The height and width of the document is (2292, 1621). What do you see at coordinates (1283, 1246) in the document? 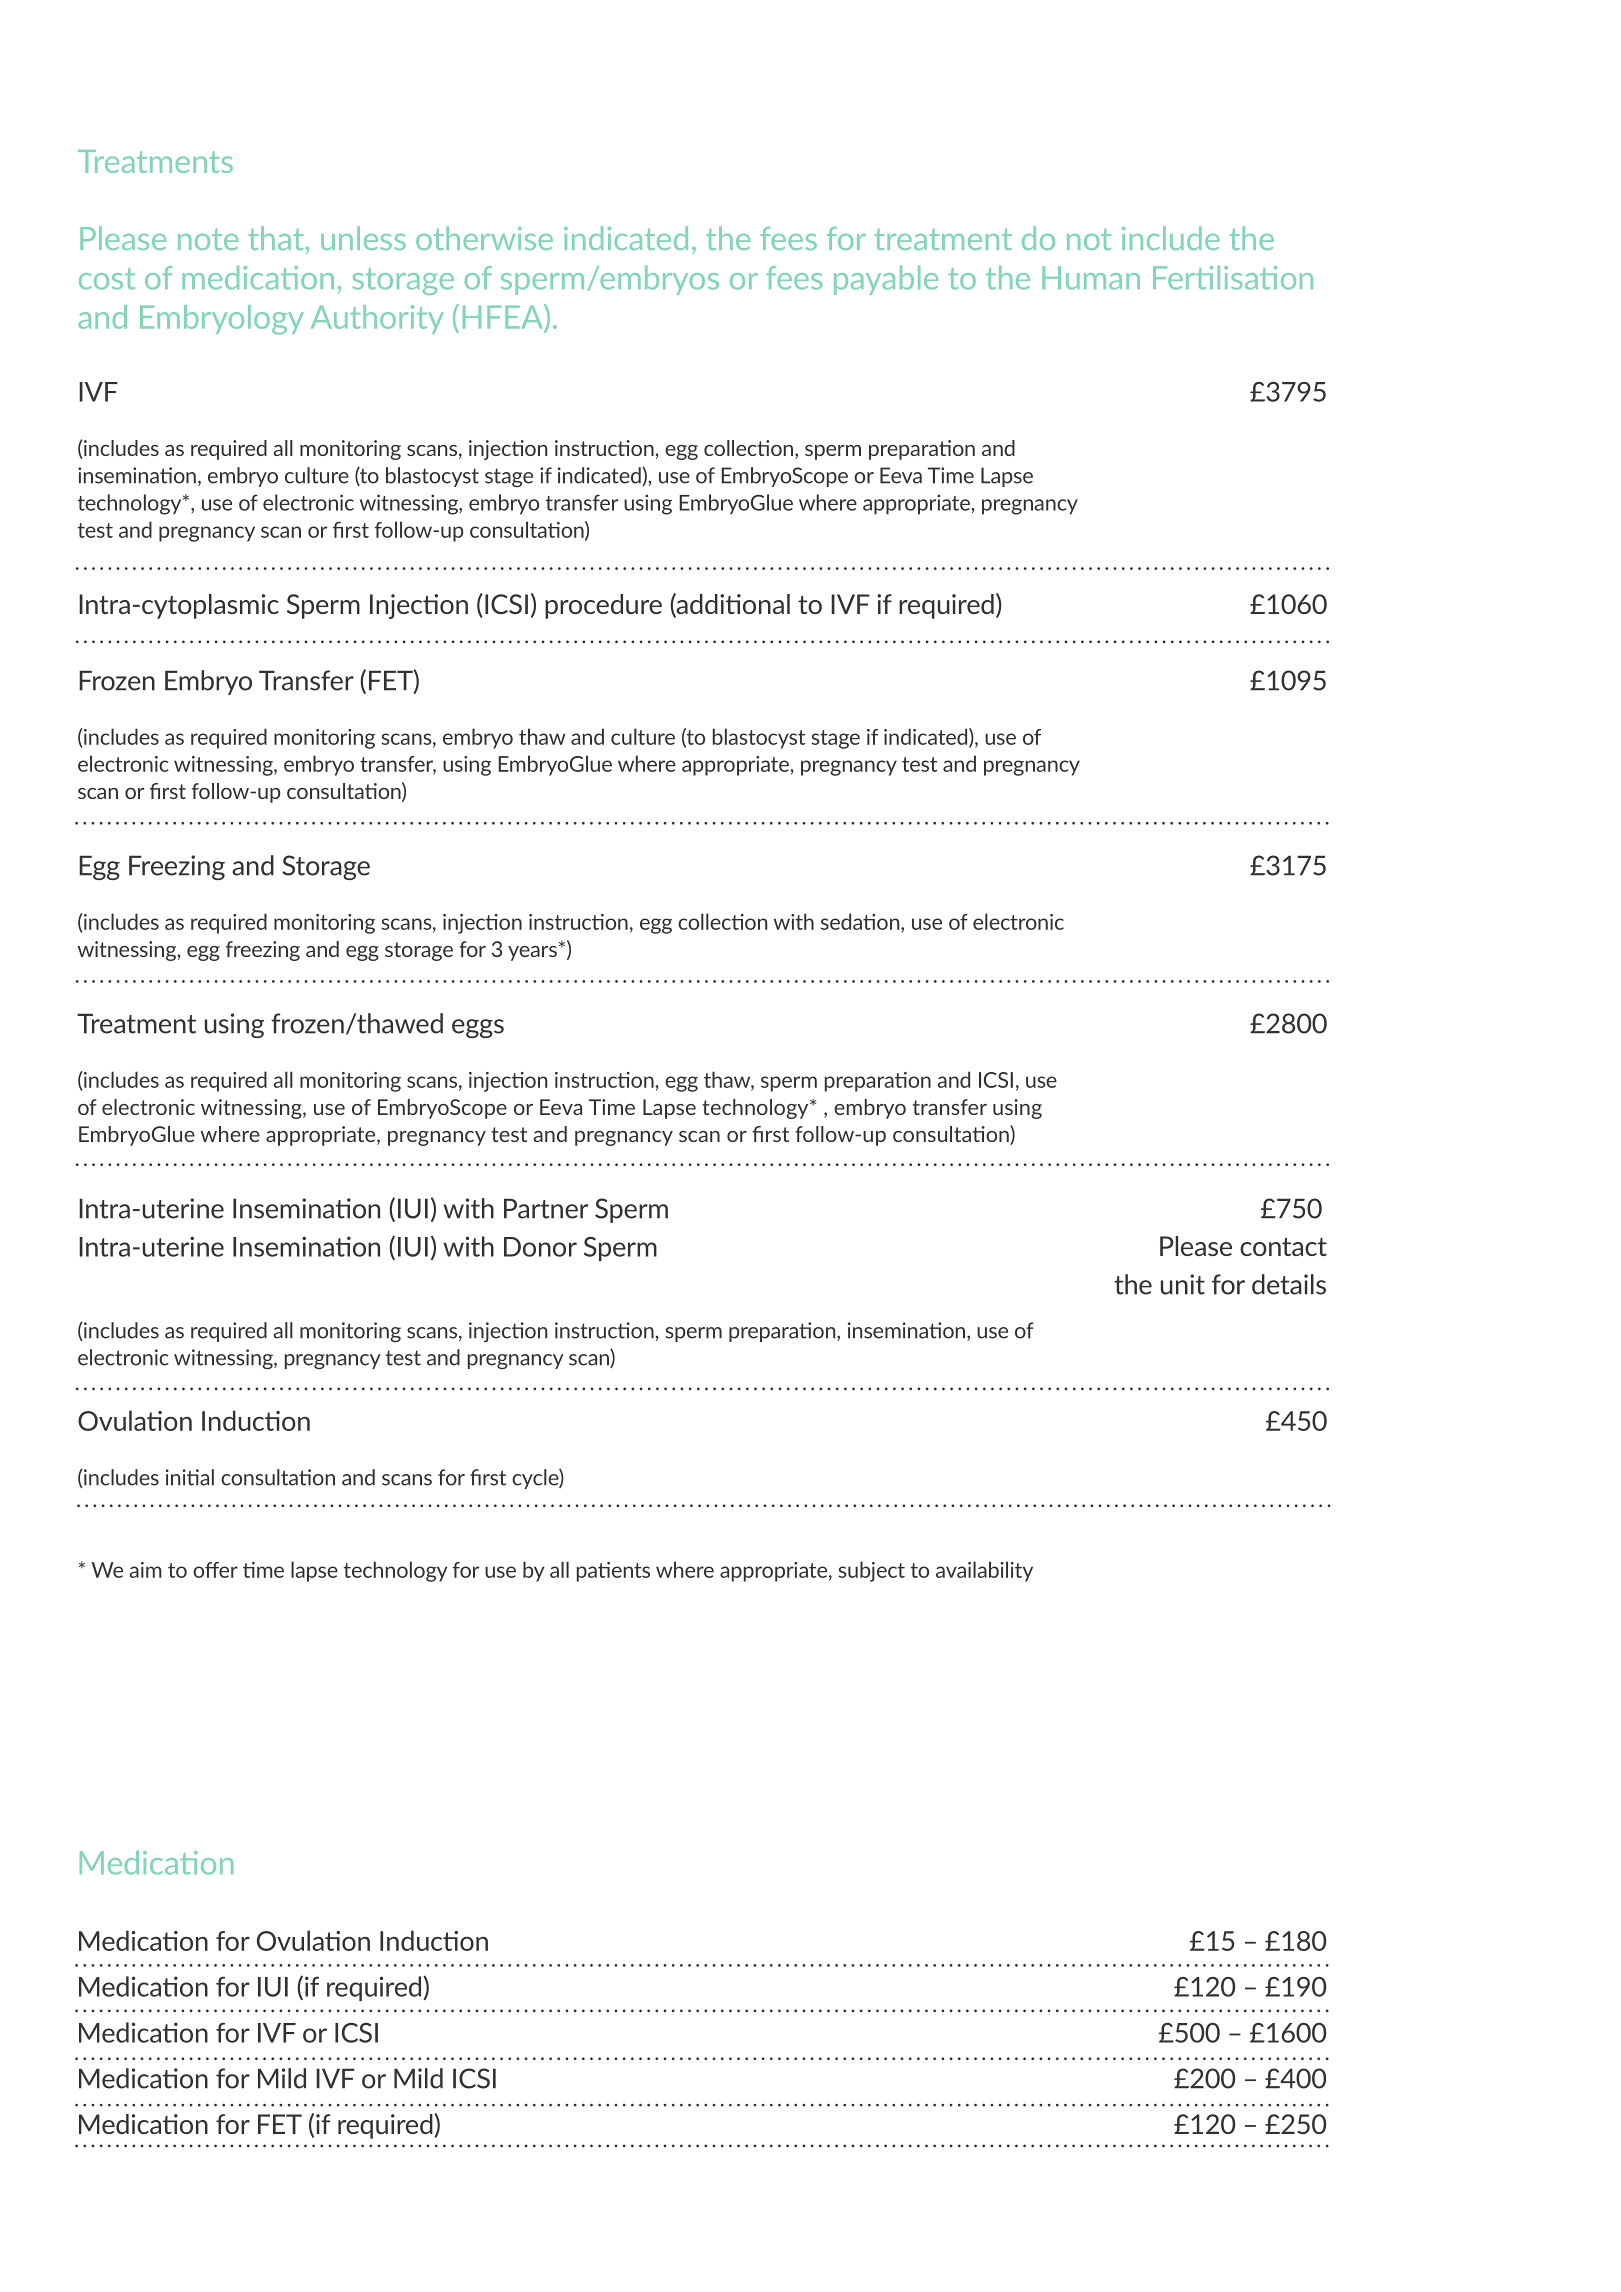
I see `contact` at bounding box center [1283, 1246].
